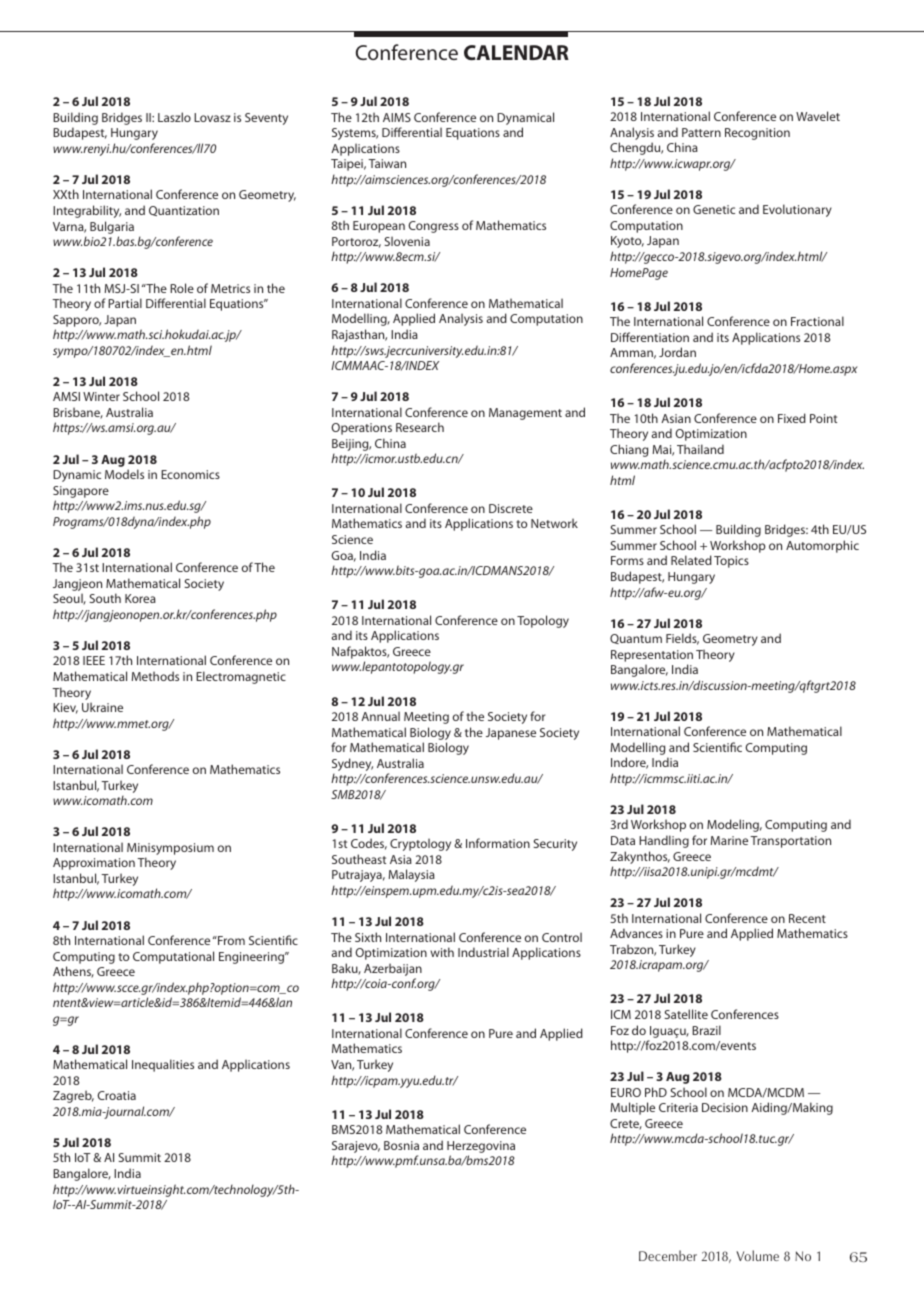  Describe the element at coordinates (155, 676) in the page. I see `Methods` at that location.
